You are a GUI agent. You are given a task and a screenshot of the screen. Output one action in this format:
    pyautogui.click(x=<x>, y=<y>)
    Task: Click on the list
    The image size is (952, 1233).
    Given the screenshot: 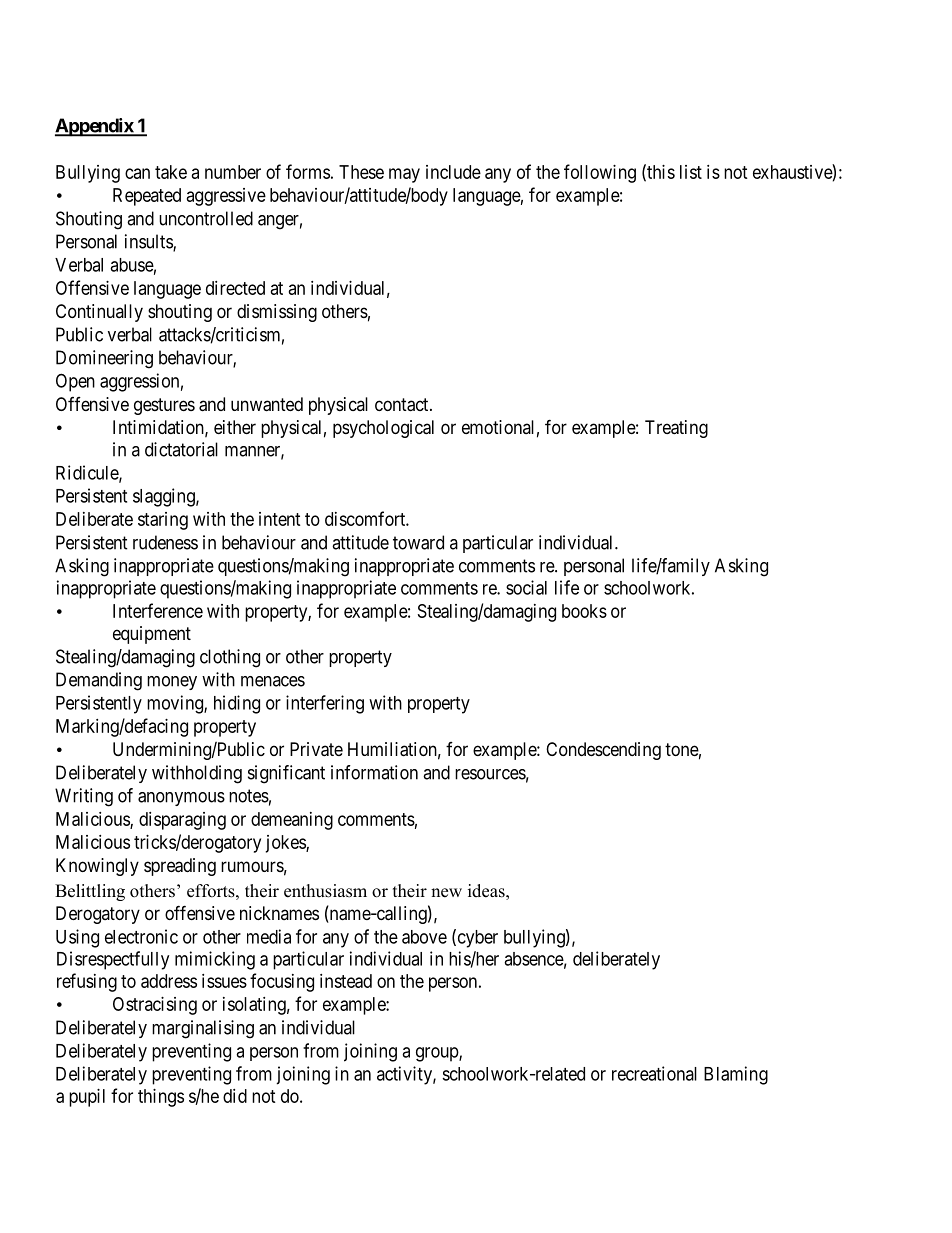 What is the action you would take?
    pyautogui.click(x=691, y=172)
